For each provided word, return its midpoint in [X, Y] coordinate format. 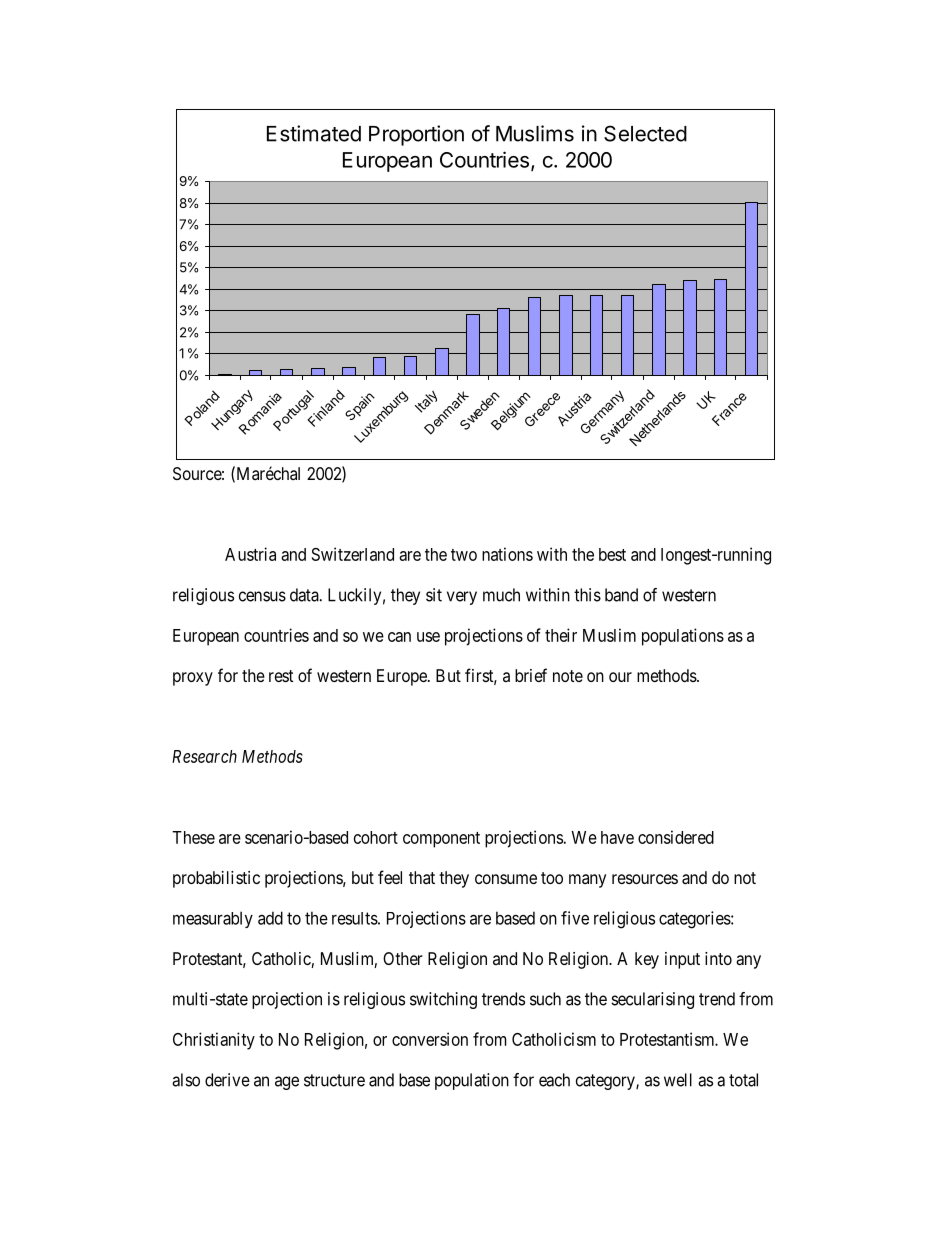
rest [281, 676]
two [464, 555]
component [441, 840]
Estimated [314, 133]
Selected [645, 133]
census [262, 596]
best [612, 554]
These [193, 837]
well [678, 1080]
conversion [430, 1039]
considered [676, 837]
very [462, 598]
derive [227, 1080]
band [621, 595]
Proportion [416, 135]
